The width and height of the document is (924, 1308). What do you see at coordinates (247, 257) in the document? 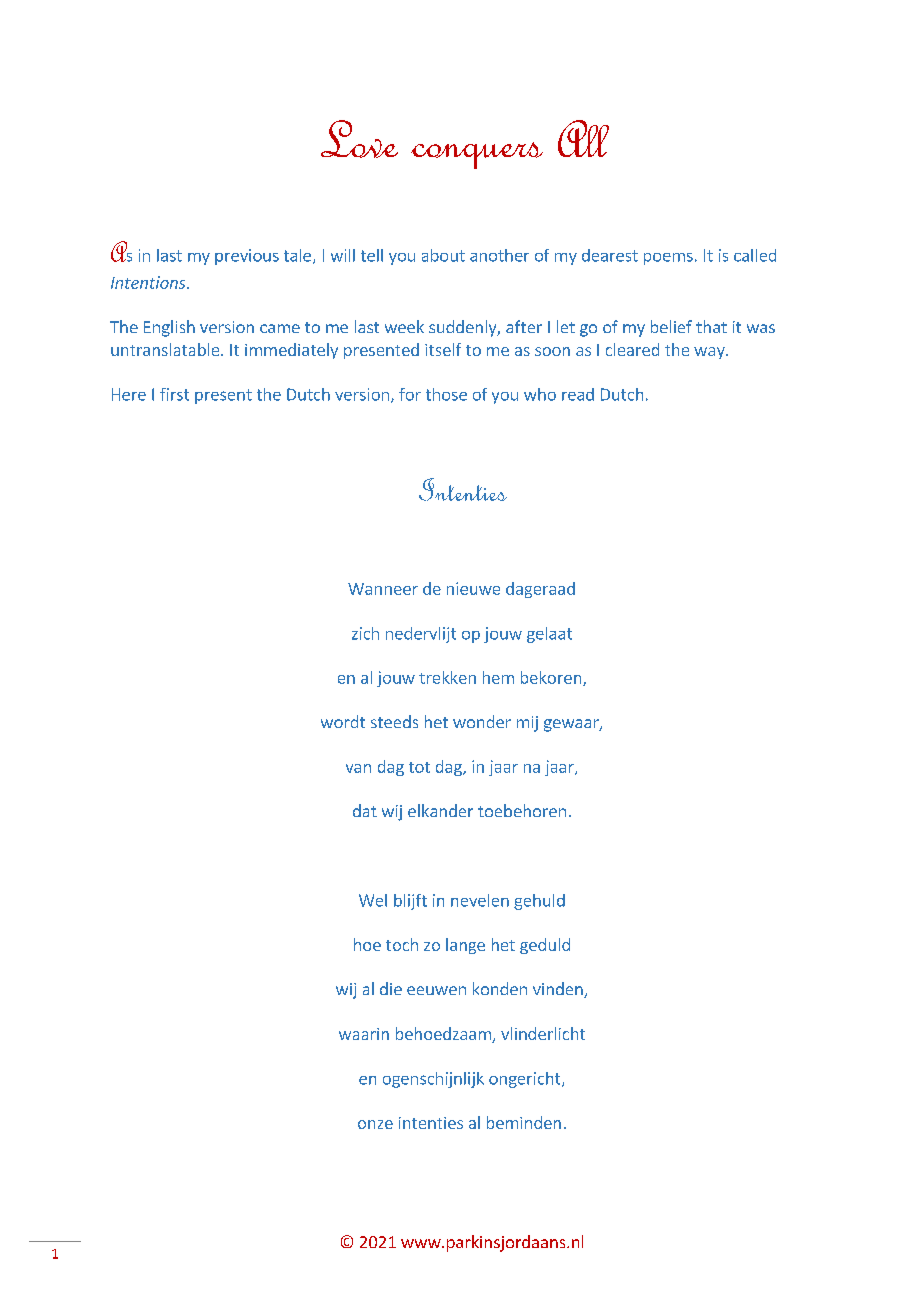
I see `previous` at bounding box center [247, 257].
